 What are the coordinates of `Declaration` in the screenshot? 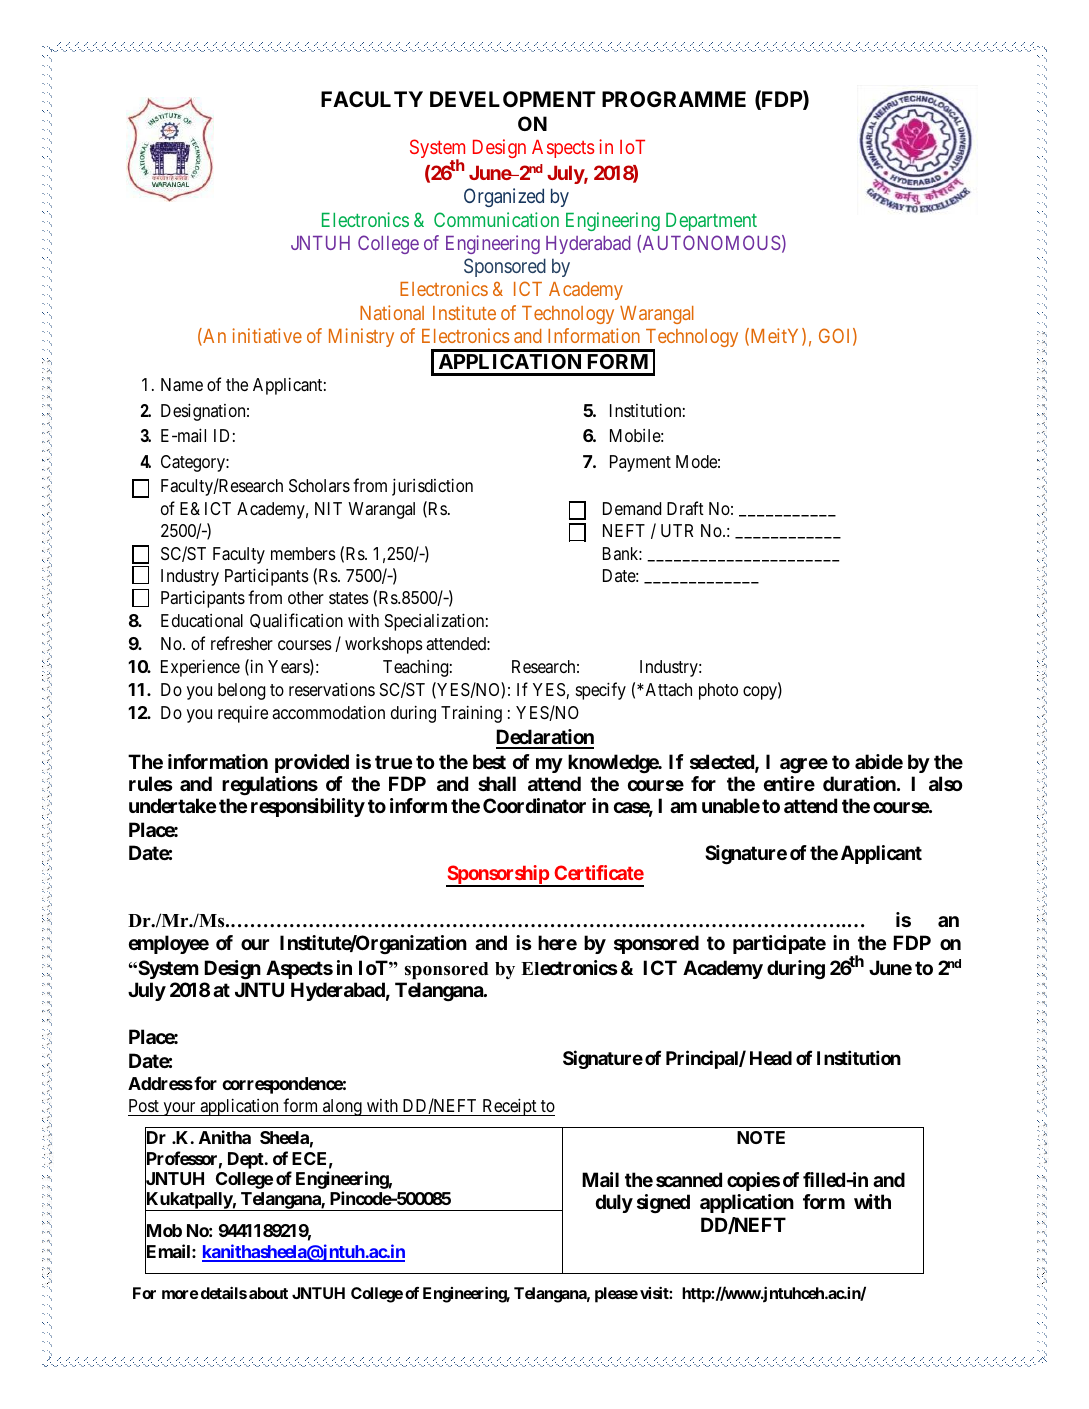 It's located at (545, 738).
